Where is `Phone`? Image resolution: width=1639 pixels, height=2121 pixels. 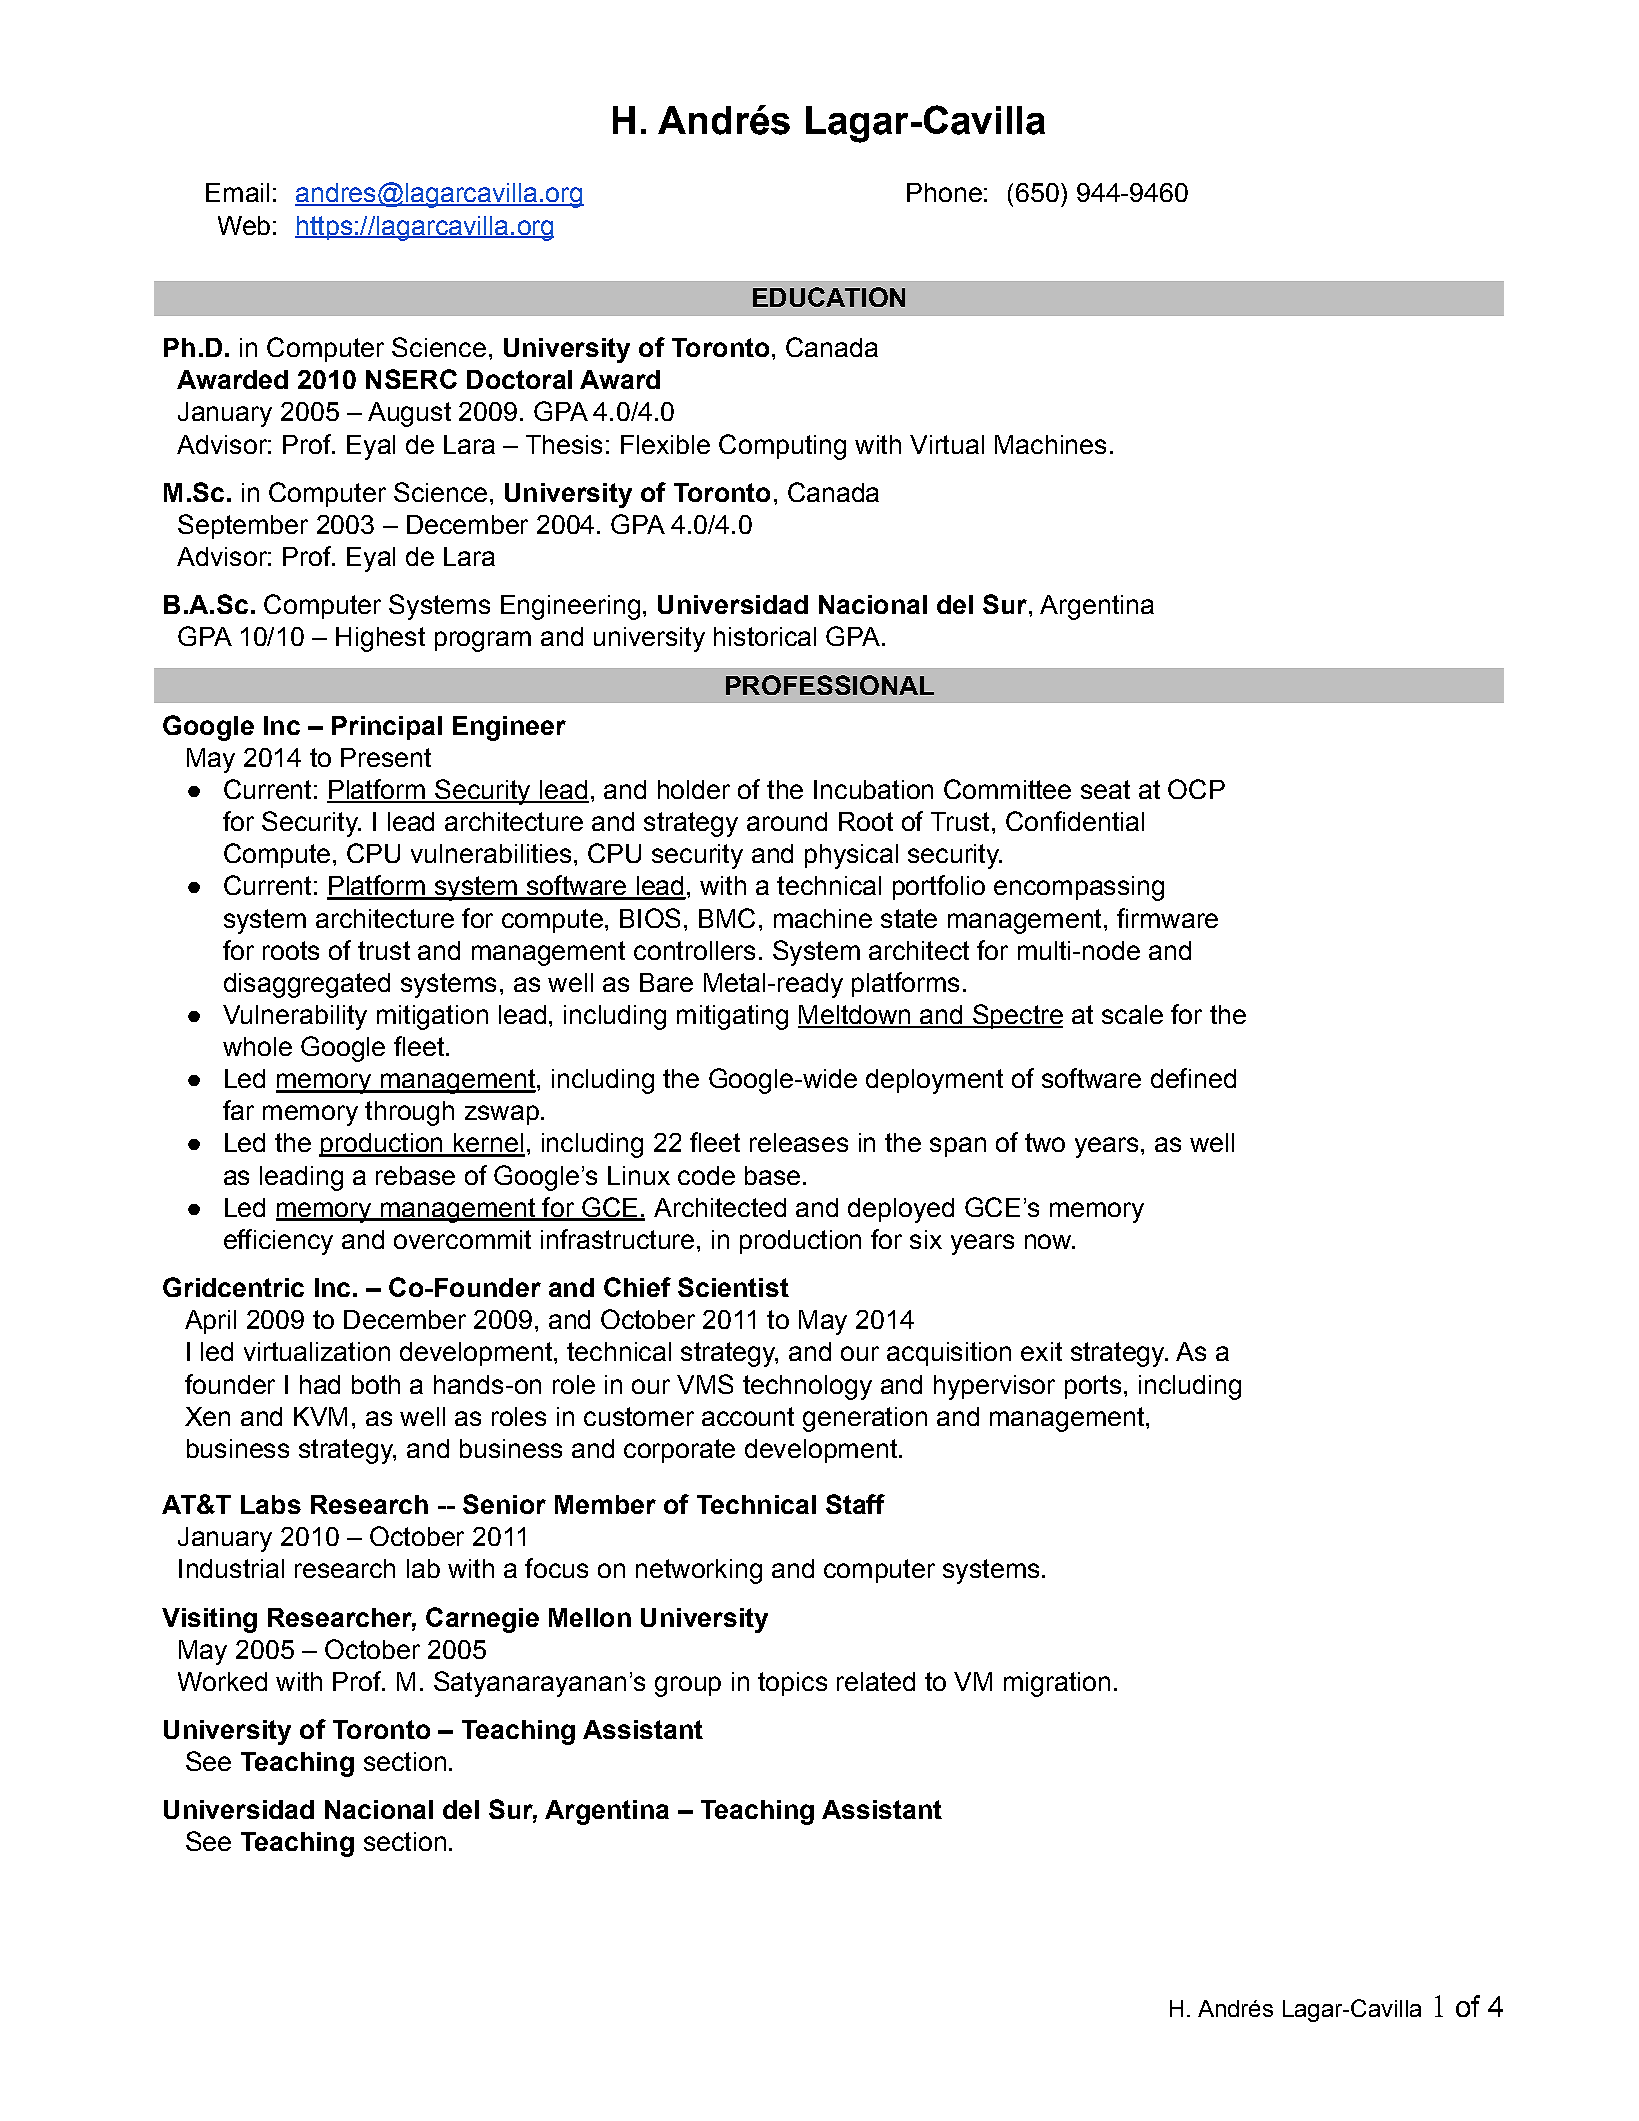
Phone is located at coordinates (944, 192).
